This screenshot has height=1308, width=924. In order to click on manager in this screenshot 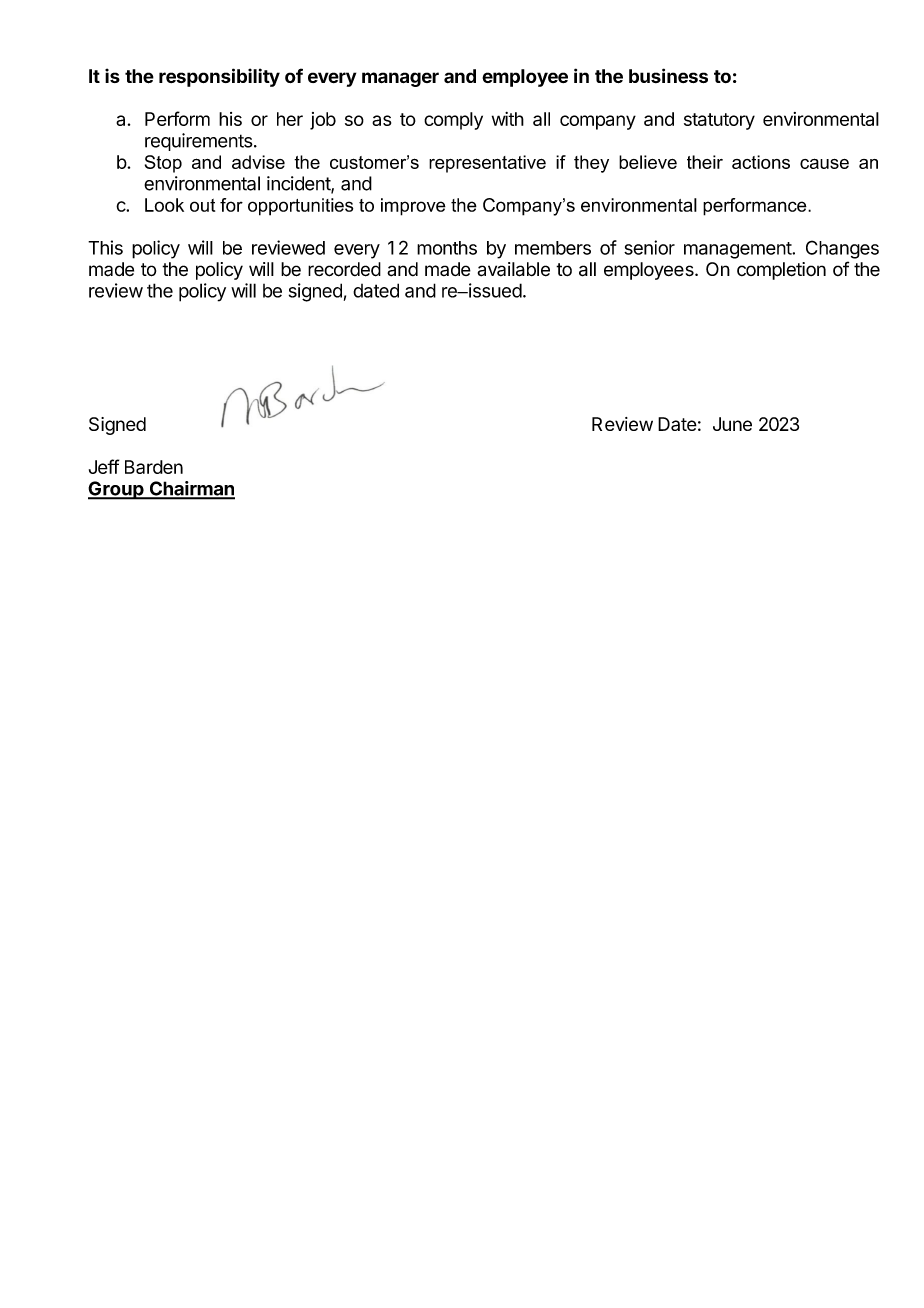, I will do `click(400, 79)`.
